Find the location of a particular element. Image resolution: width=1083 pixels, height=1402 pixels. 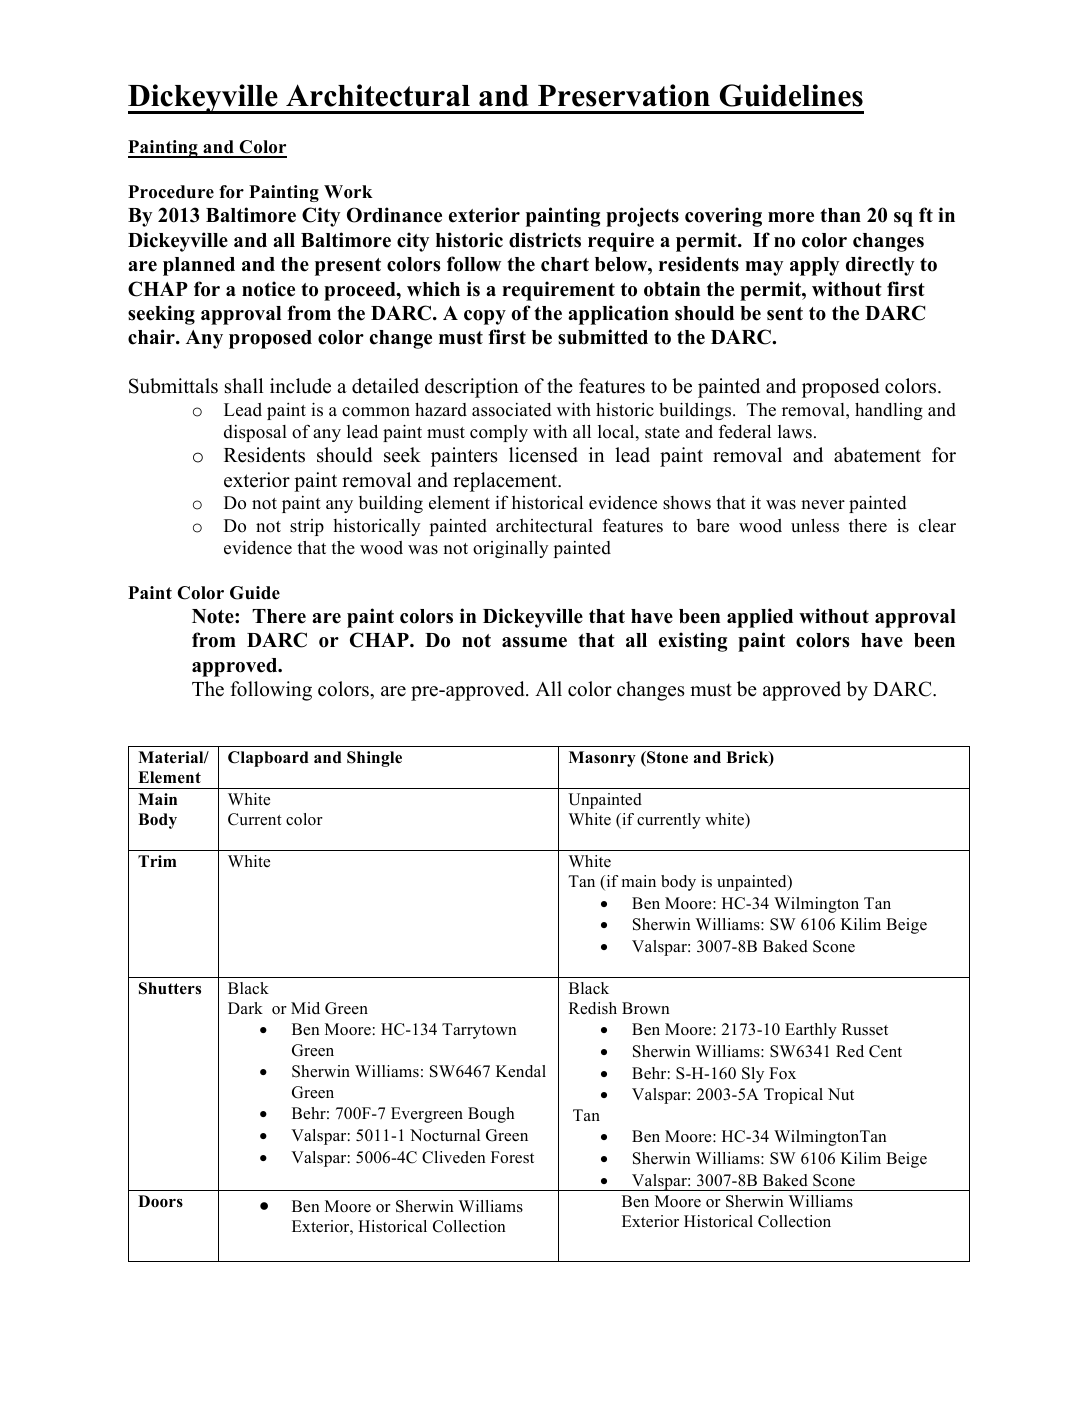

Procedure is located at coordinates (171, 192).
